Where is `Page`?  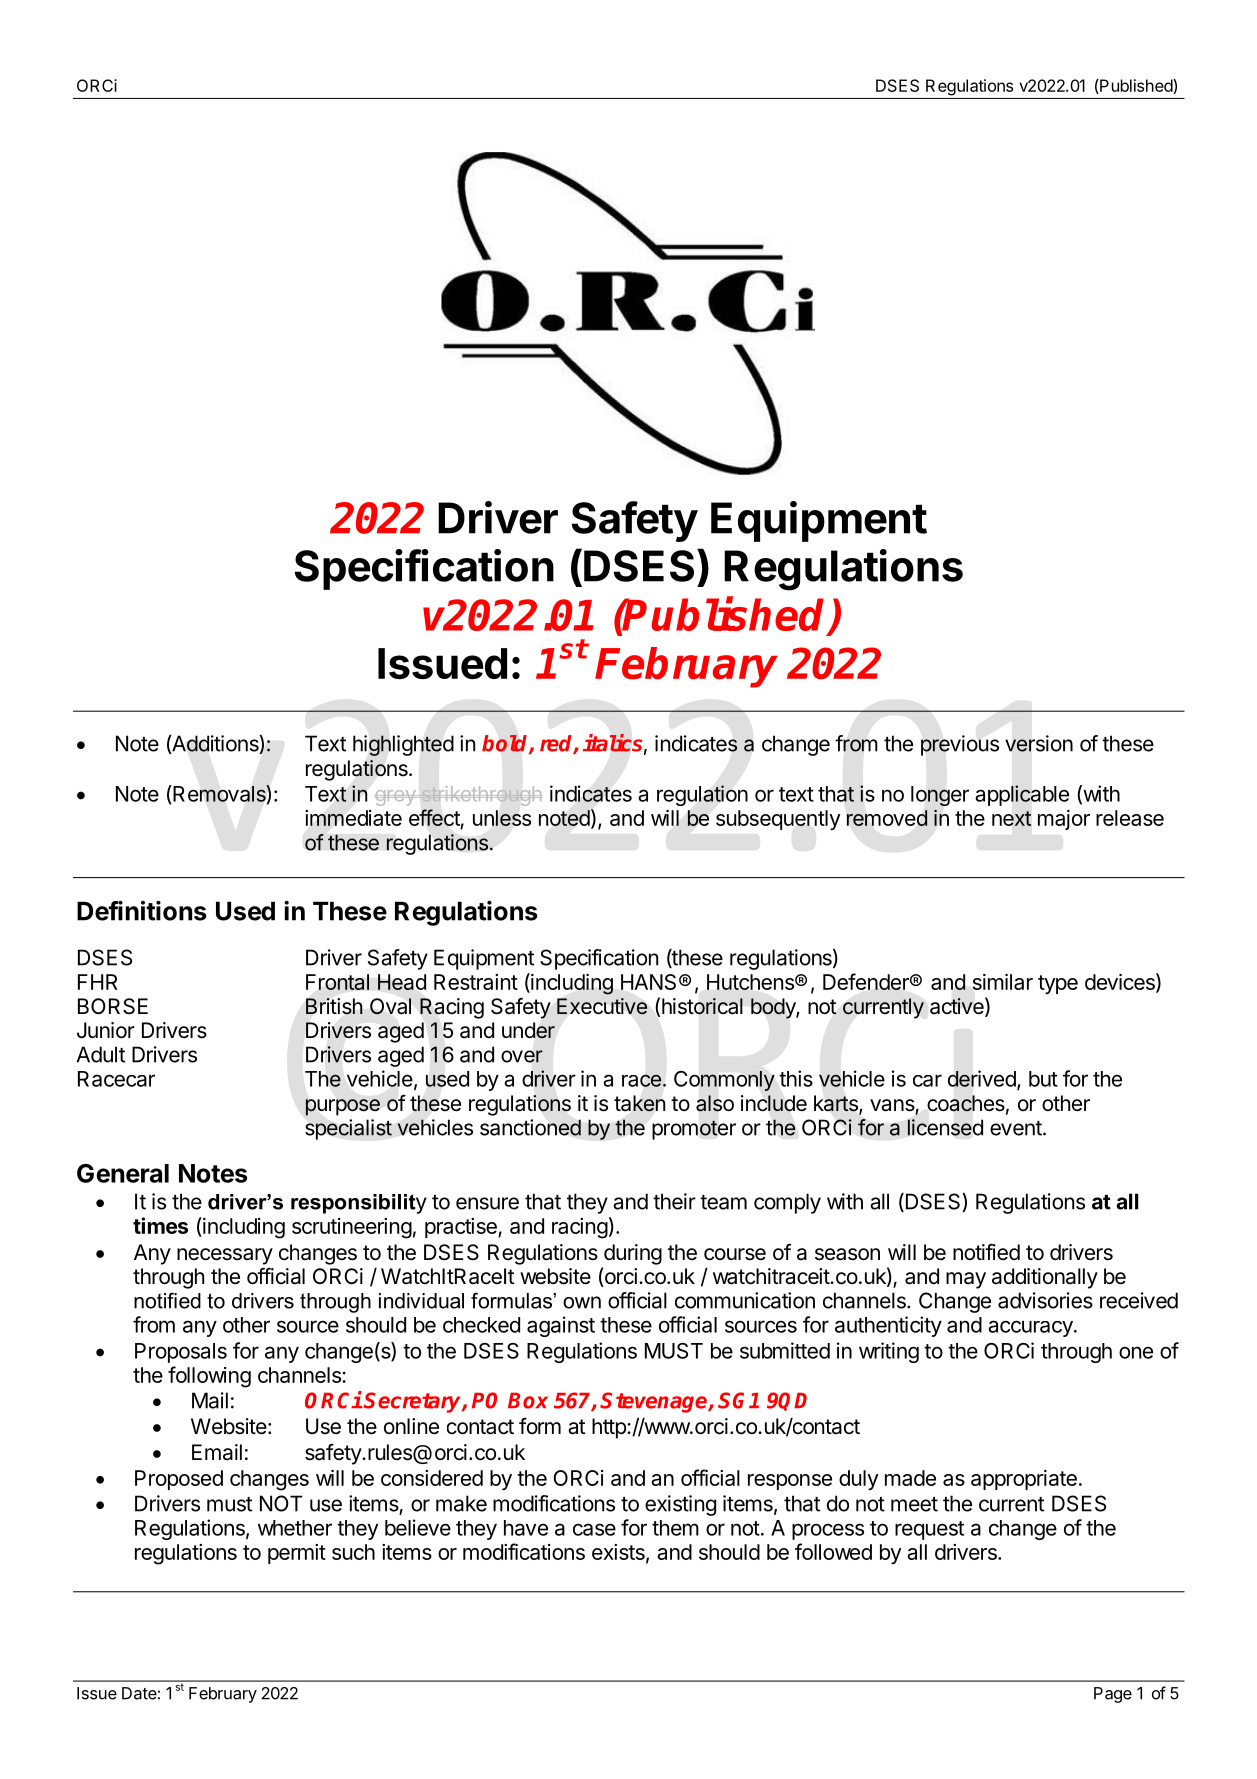 Page is located at coordinates (1113, 1695).
